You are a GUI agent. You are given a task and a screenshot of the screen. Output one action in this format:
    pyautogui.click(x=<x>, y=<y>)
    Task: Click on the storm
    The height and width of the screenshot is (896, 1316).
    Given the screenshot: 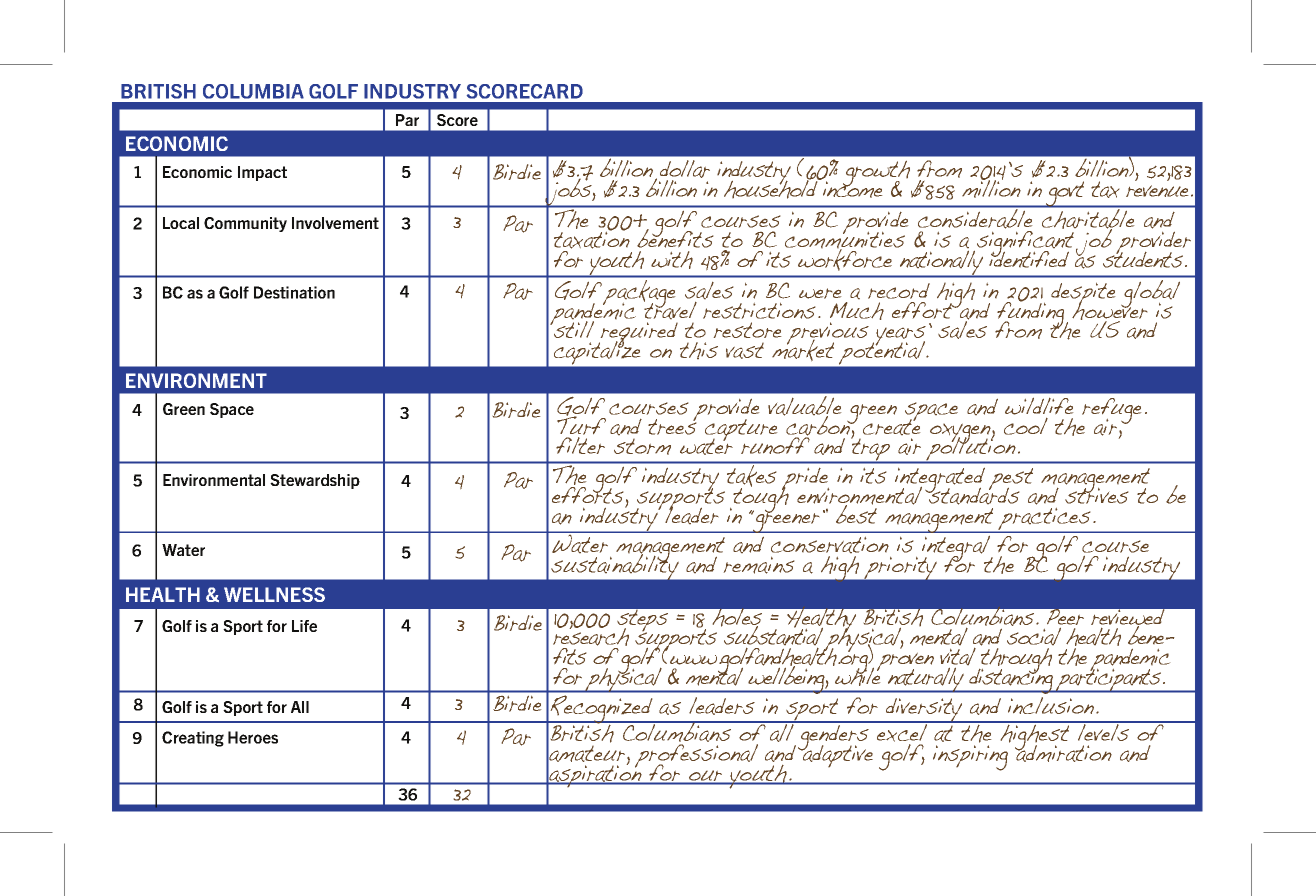 What is the action you would take?
    pyautogui.click(x=642, y=447)
